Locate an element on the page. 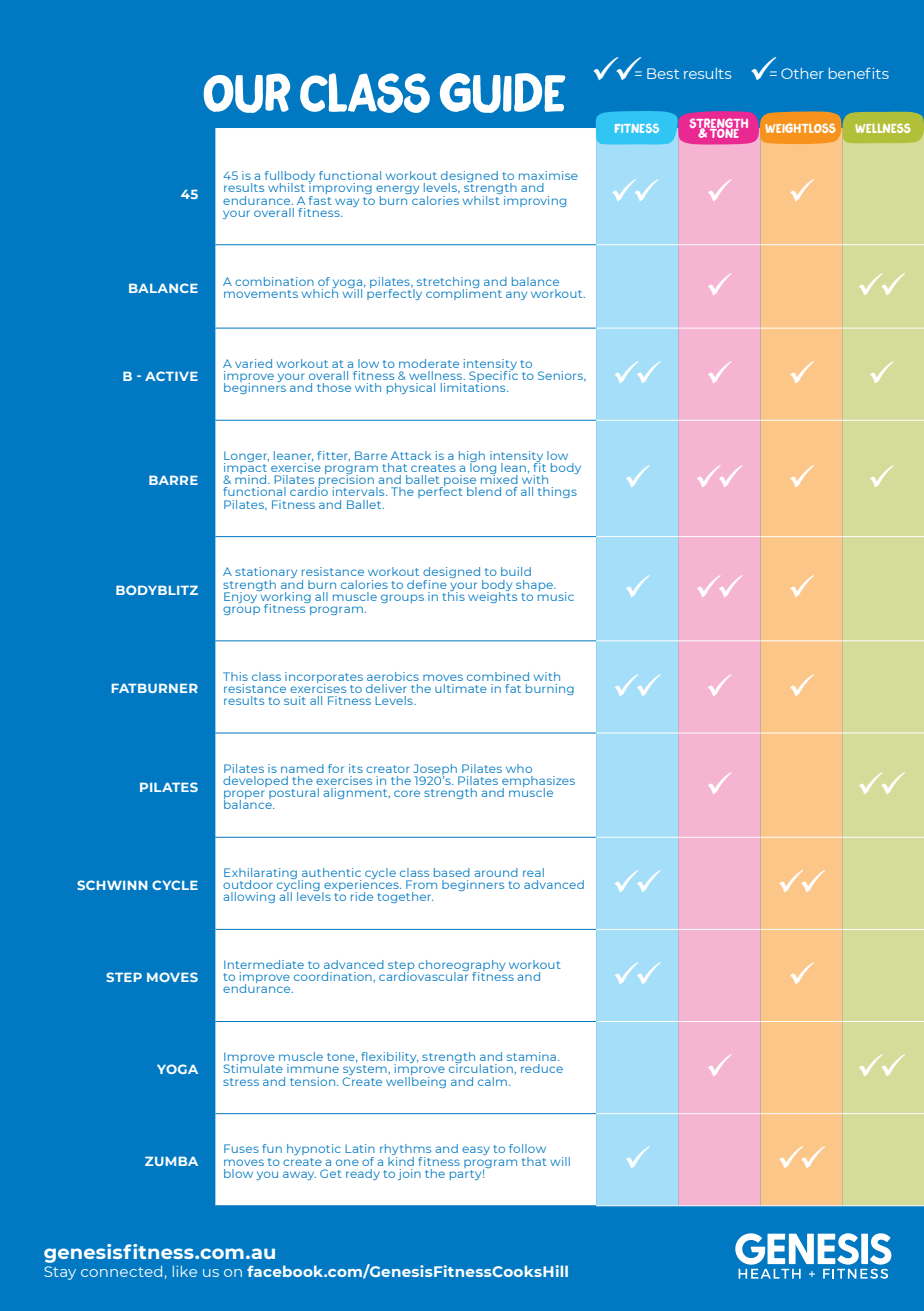 The width and height of the page is (924, 1311). music is located at coordinates (556, 595).
